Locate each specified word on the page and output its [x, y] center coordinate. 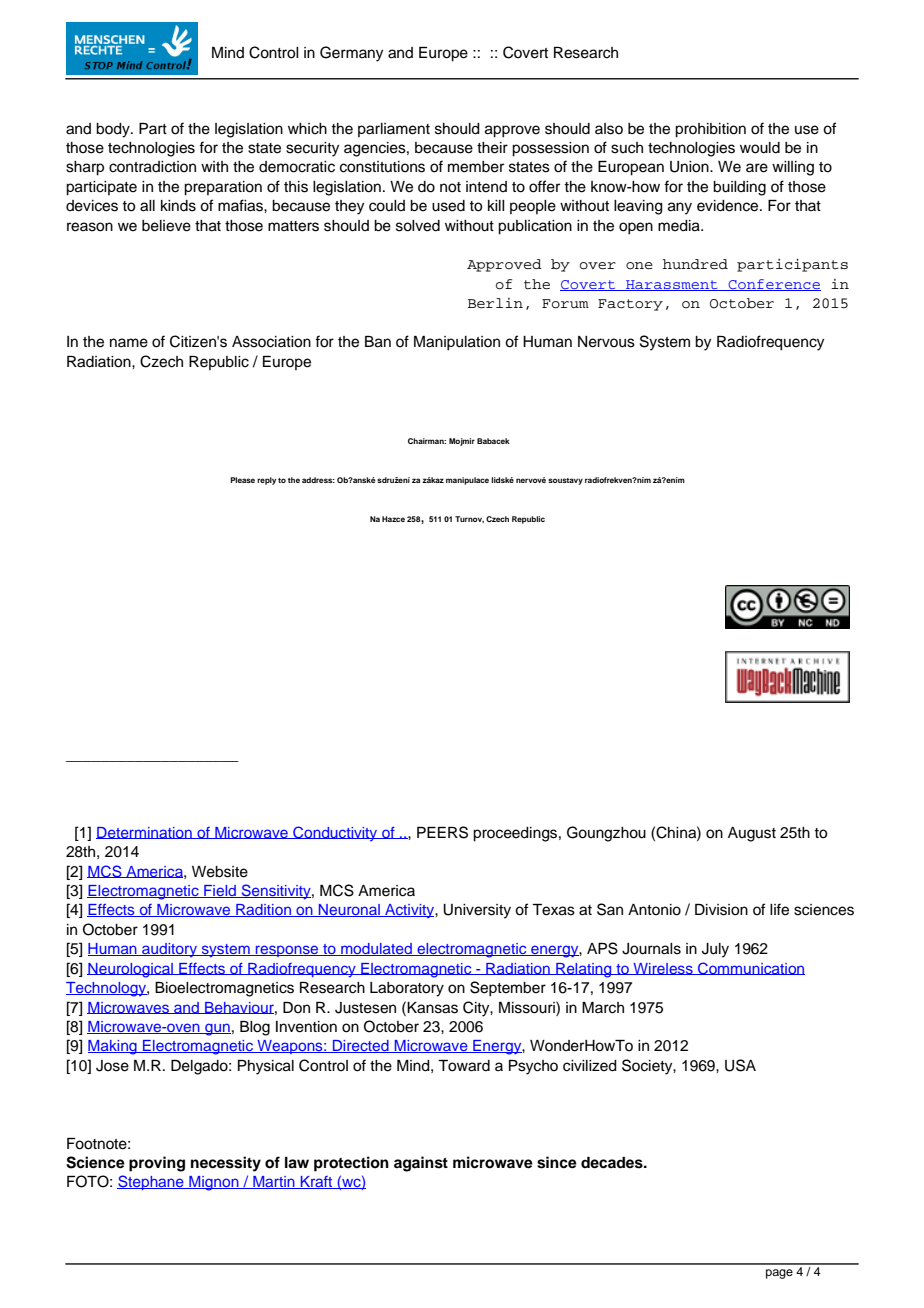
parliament [394, 130]
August [752, 834]
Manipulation [457, 343]
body [114, 130]
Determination [145, 833]
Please [242, 480]
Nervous [606, 342]
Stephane [151, 1182]
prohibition [710, 130]
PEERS [442, 832]
